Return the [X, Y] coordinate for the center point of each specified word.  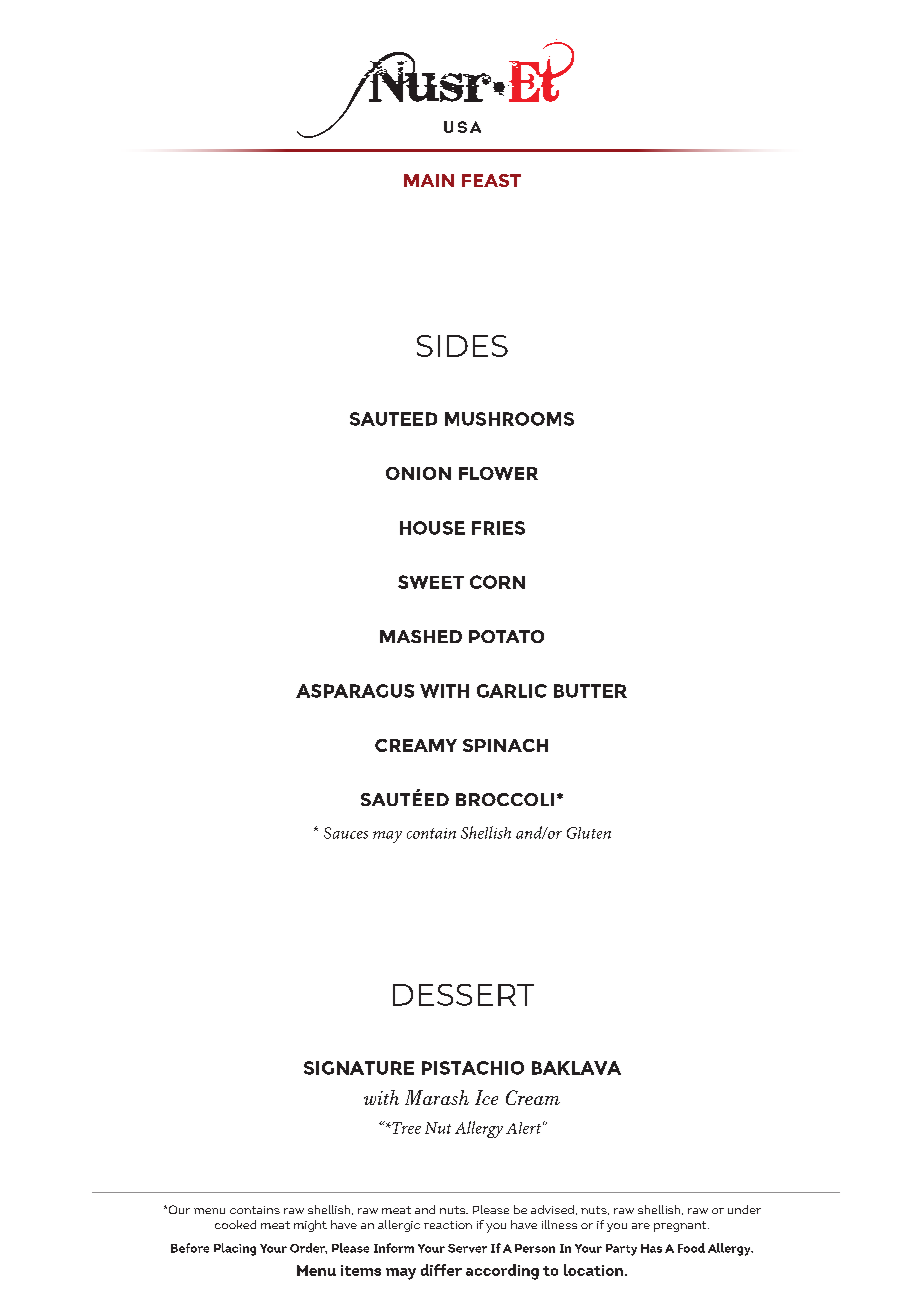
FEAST [491, 180]
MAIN [429, 180]
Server [467, 1248]
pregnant [681, 1226]
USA [462, 127]
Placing [235, 1249]
